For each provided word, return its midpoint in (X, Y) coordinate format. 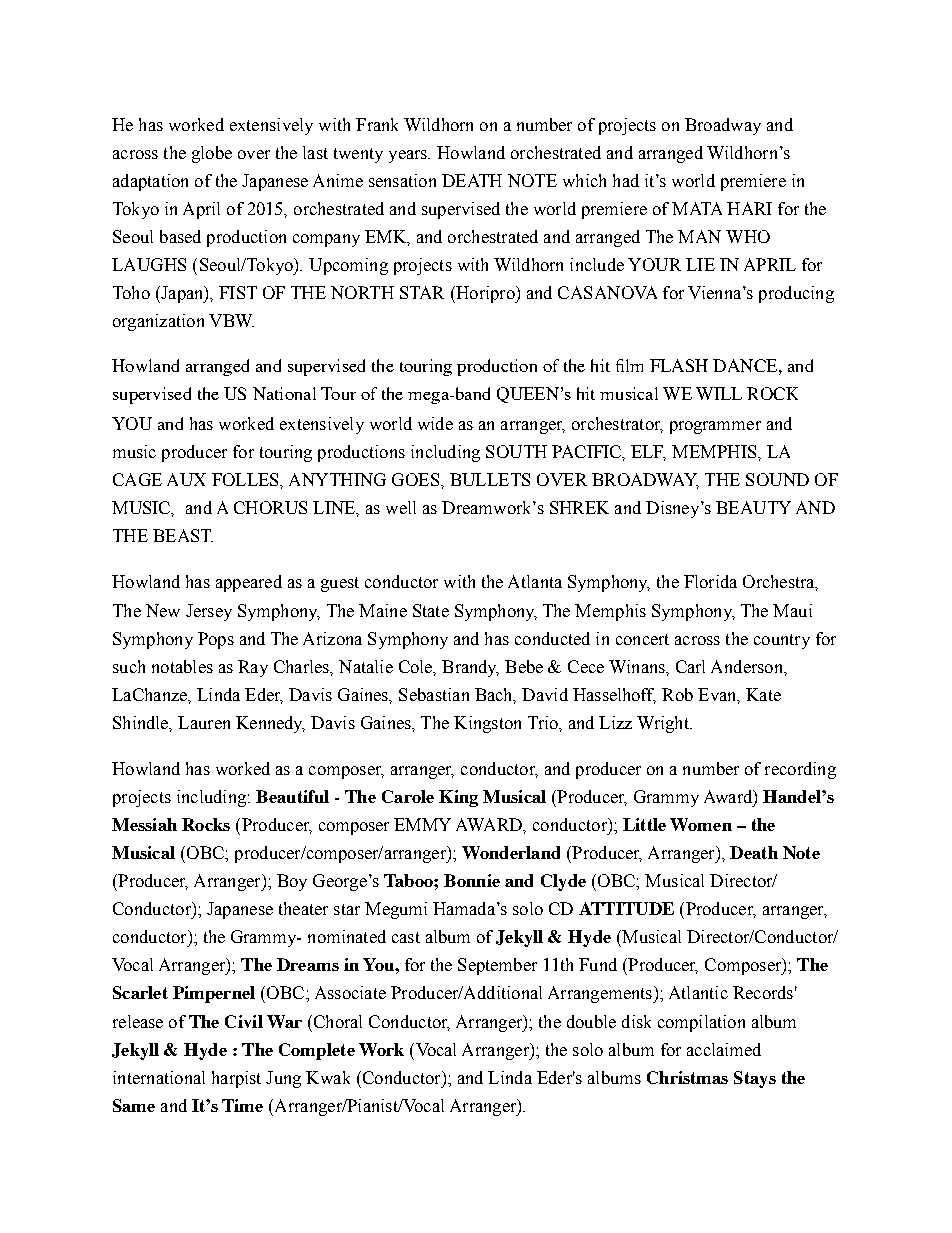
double (591, 1021)
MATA (697, 208)
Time (242, 1105)
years (409, 156)
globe (212, 154)
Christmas (687, 1077)
